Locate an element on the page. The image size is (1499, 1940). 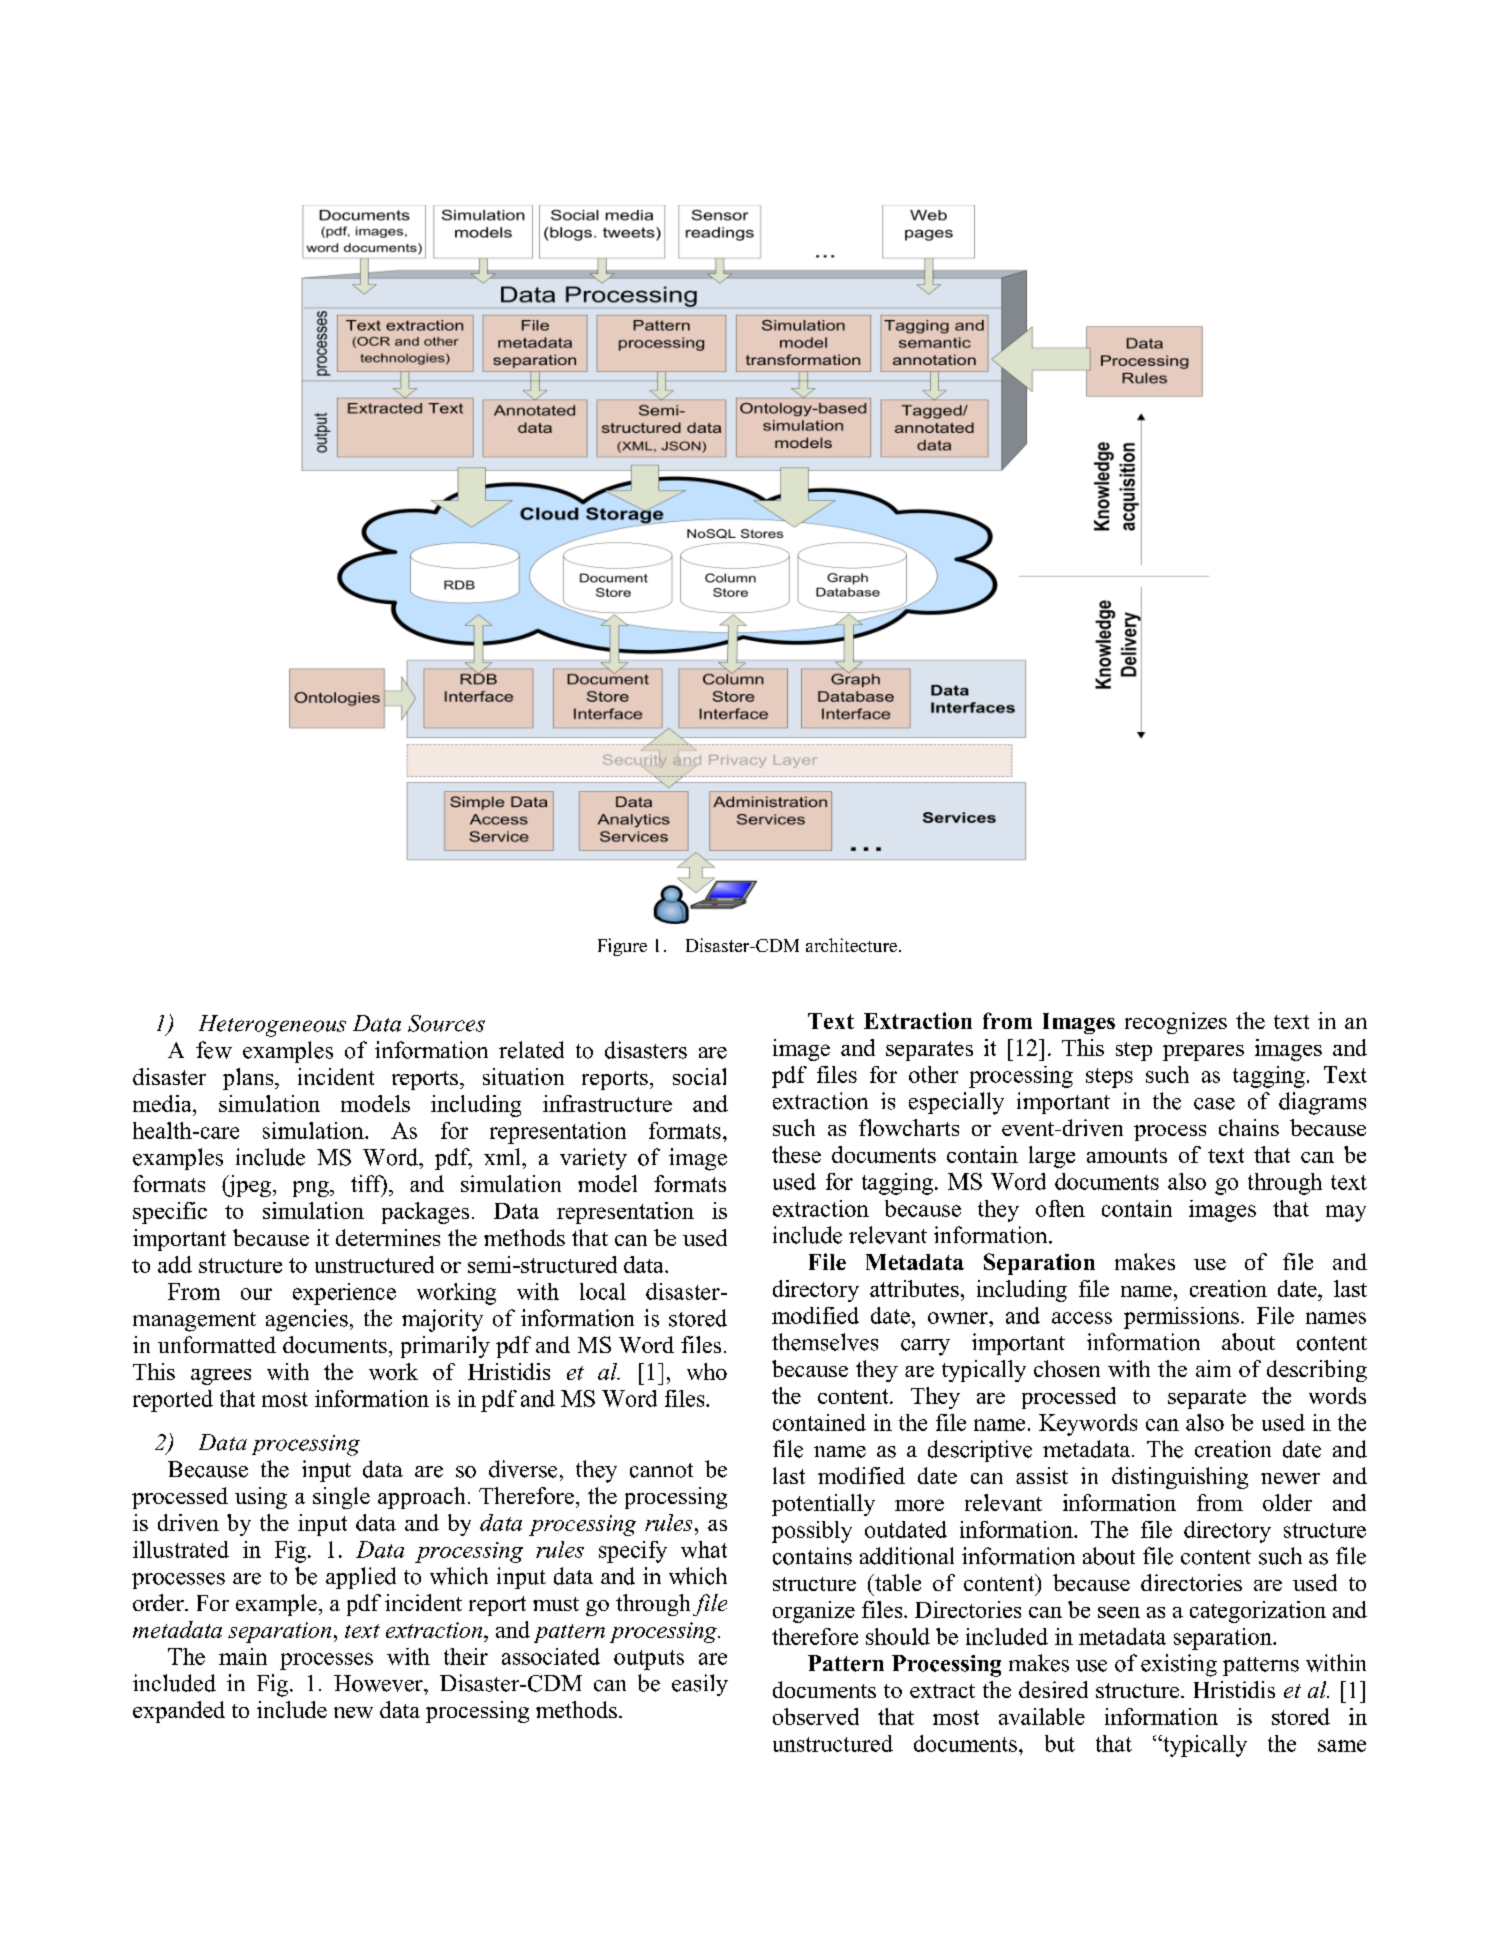
observed is located at coordinates (816, 1716).
